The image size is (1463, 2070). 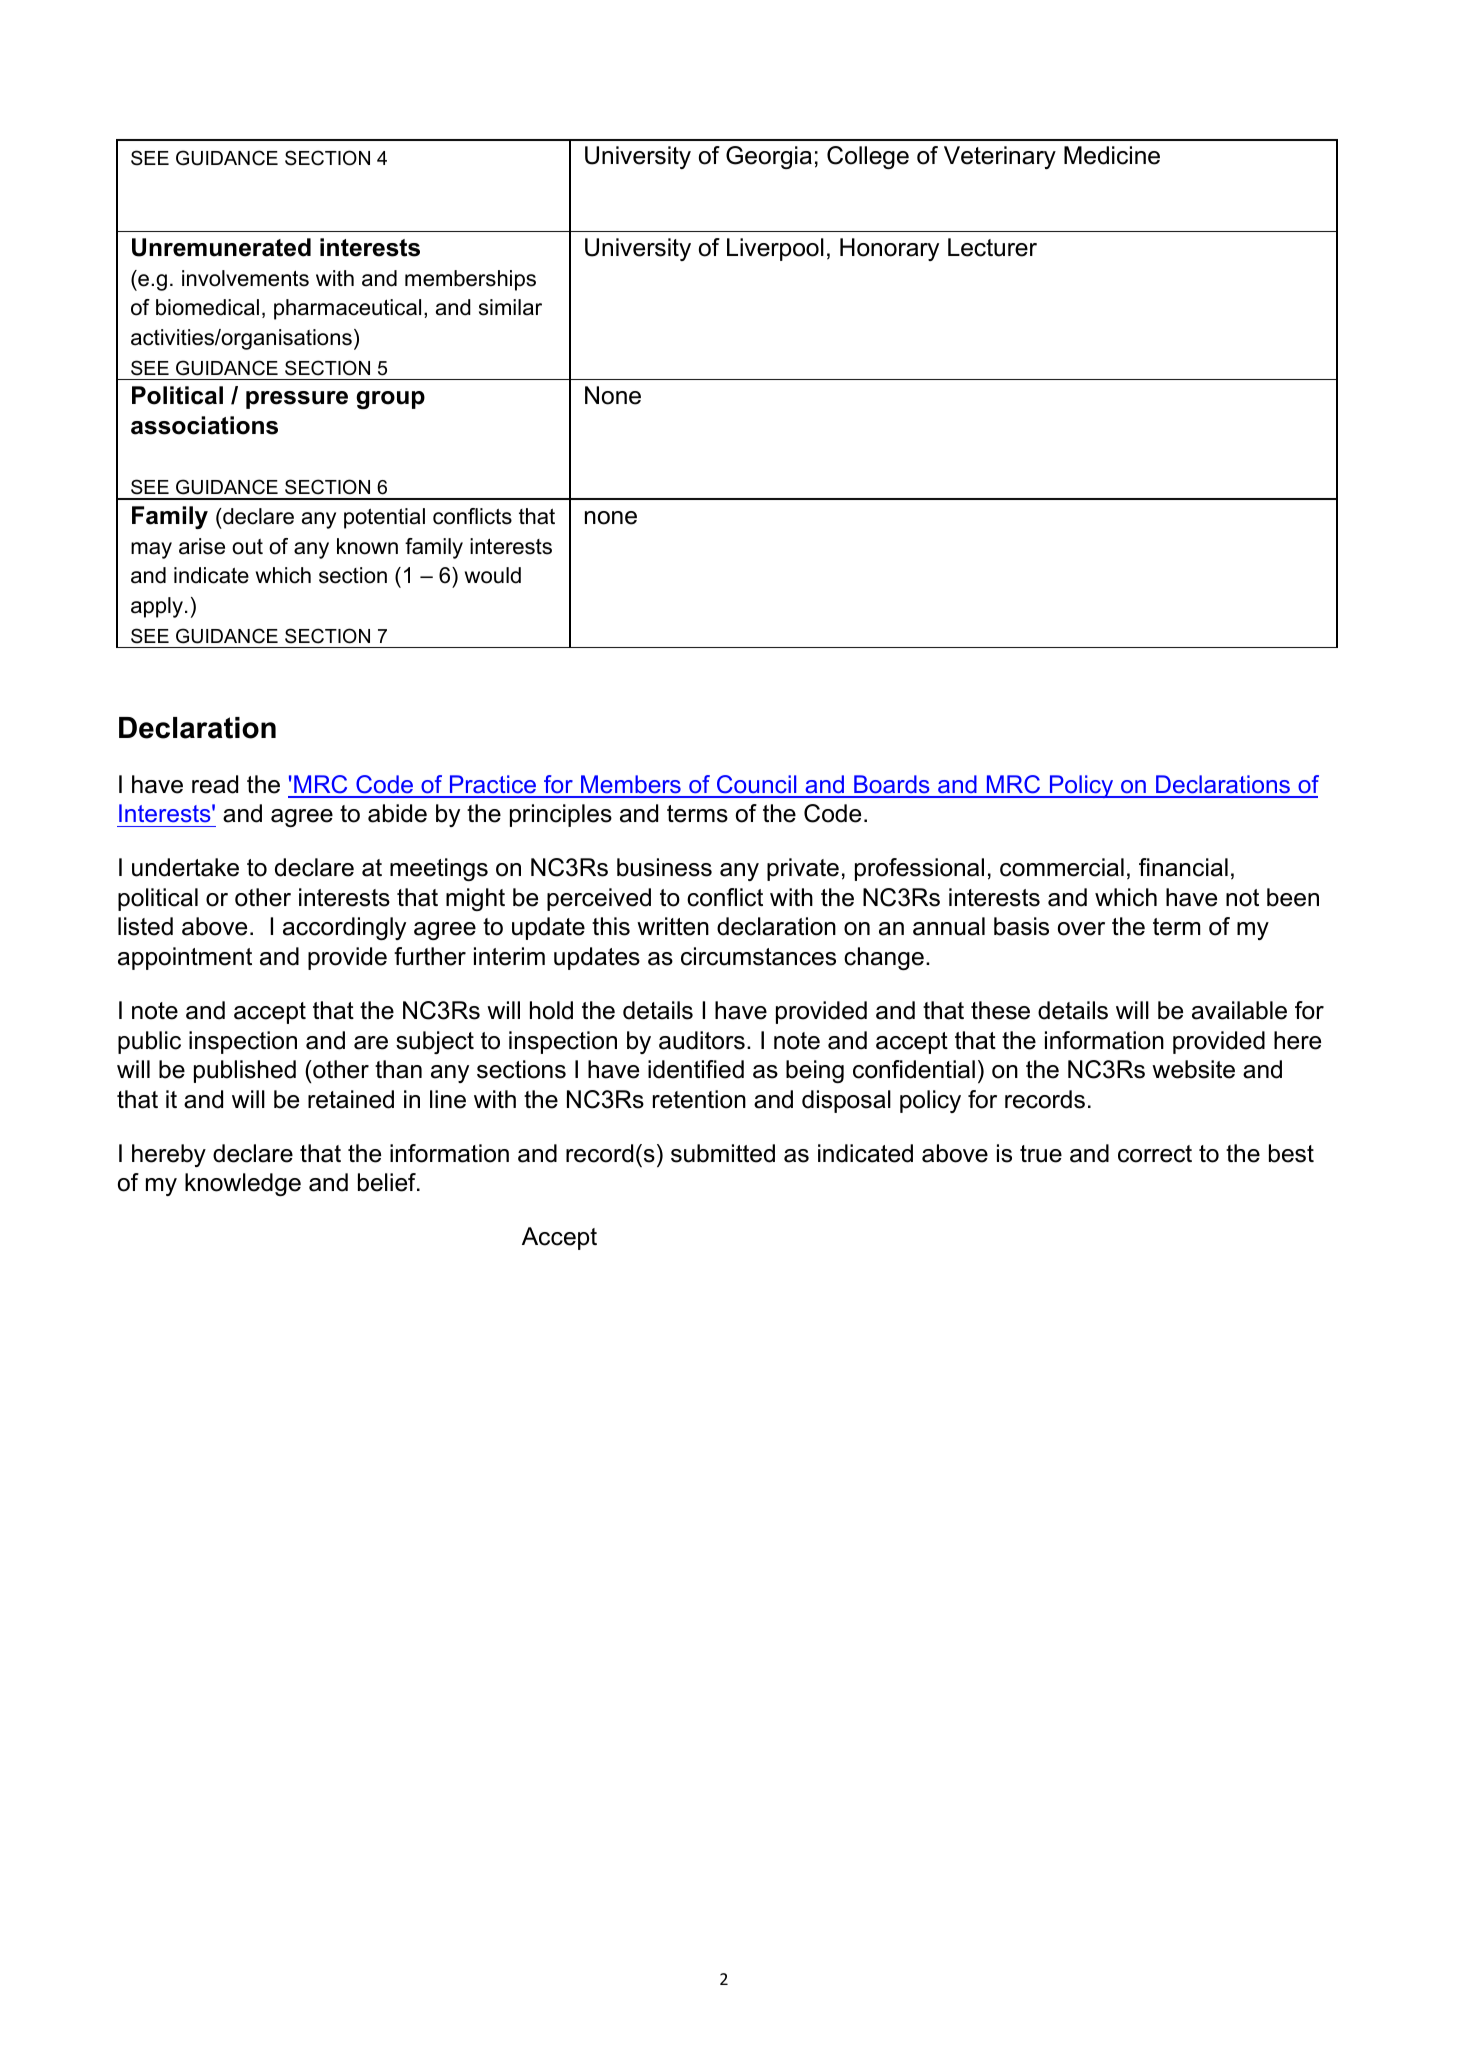 What do you see at coordinates (769, 157) in the screenshot?
I see `Georgia` at bounding box center [769, 157].
